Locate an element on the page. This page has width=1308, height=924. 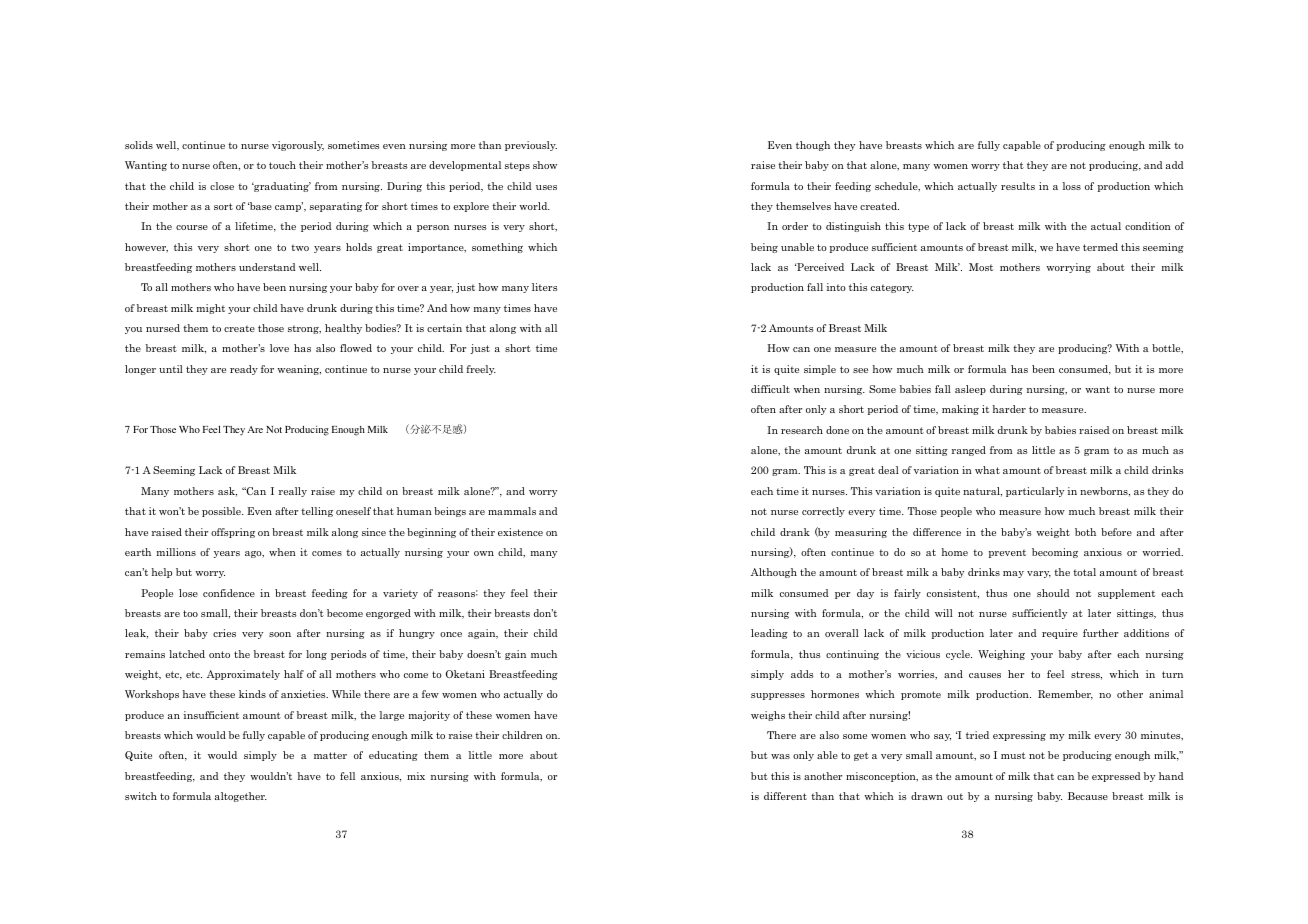
mammals is located at coordinates (512, 511).
